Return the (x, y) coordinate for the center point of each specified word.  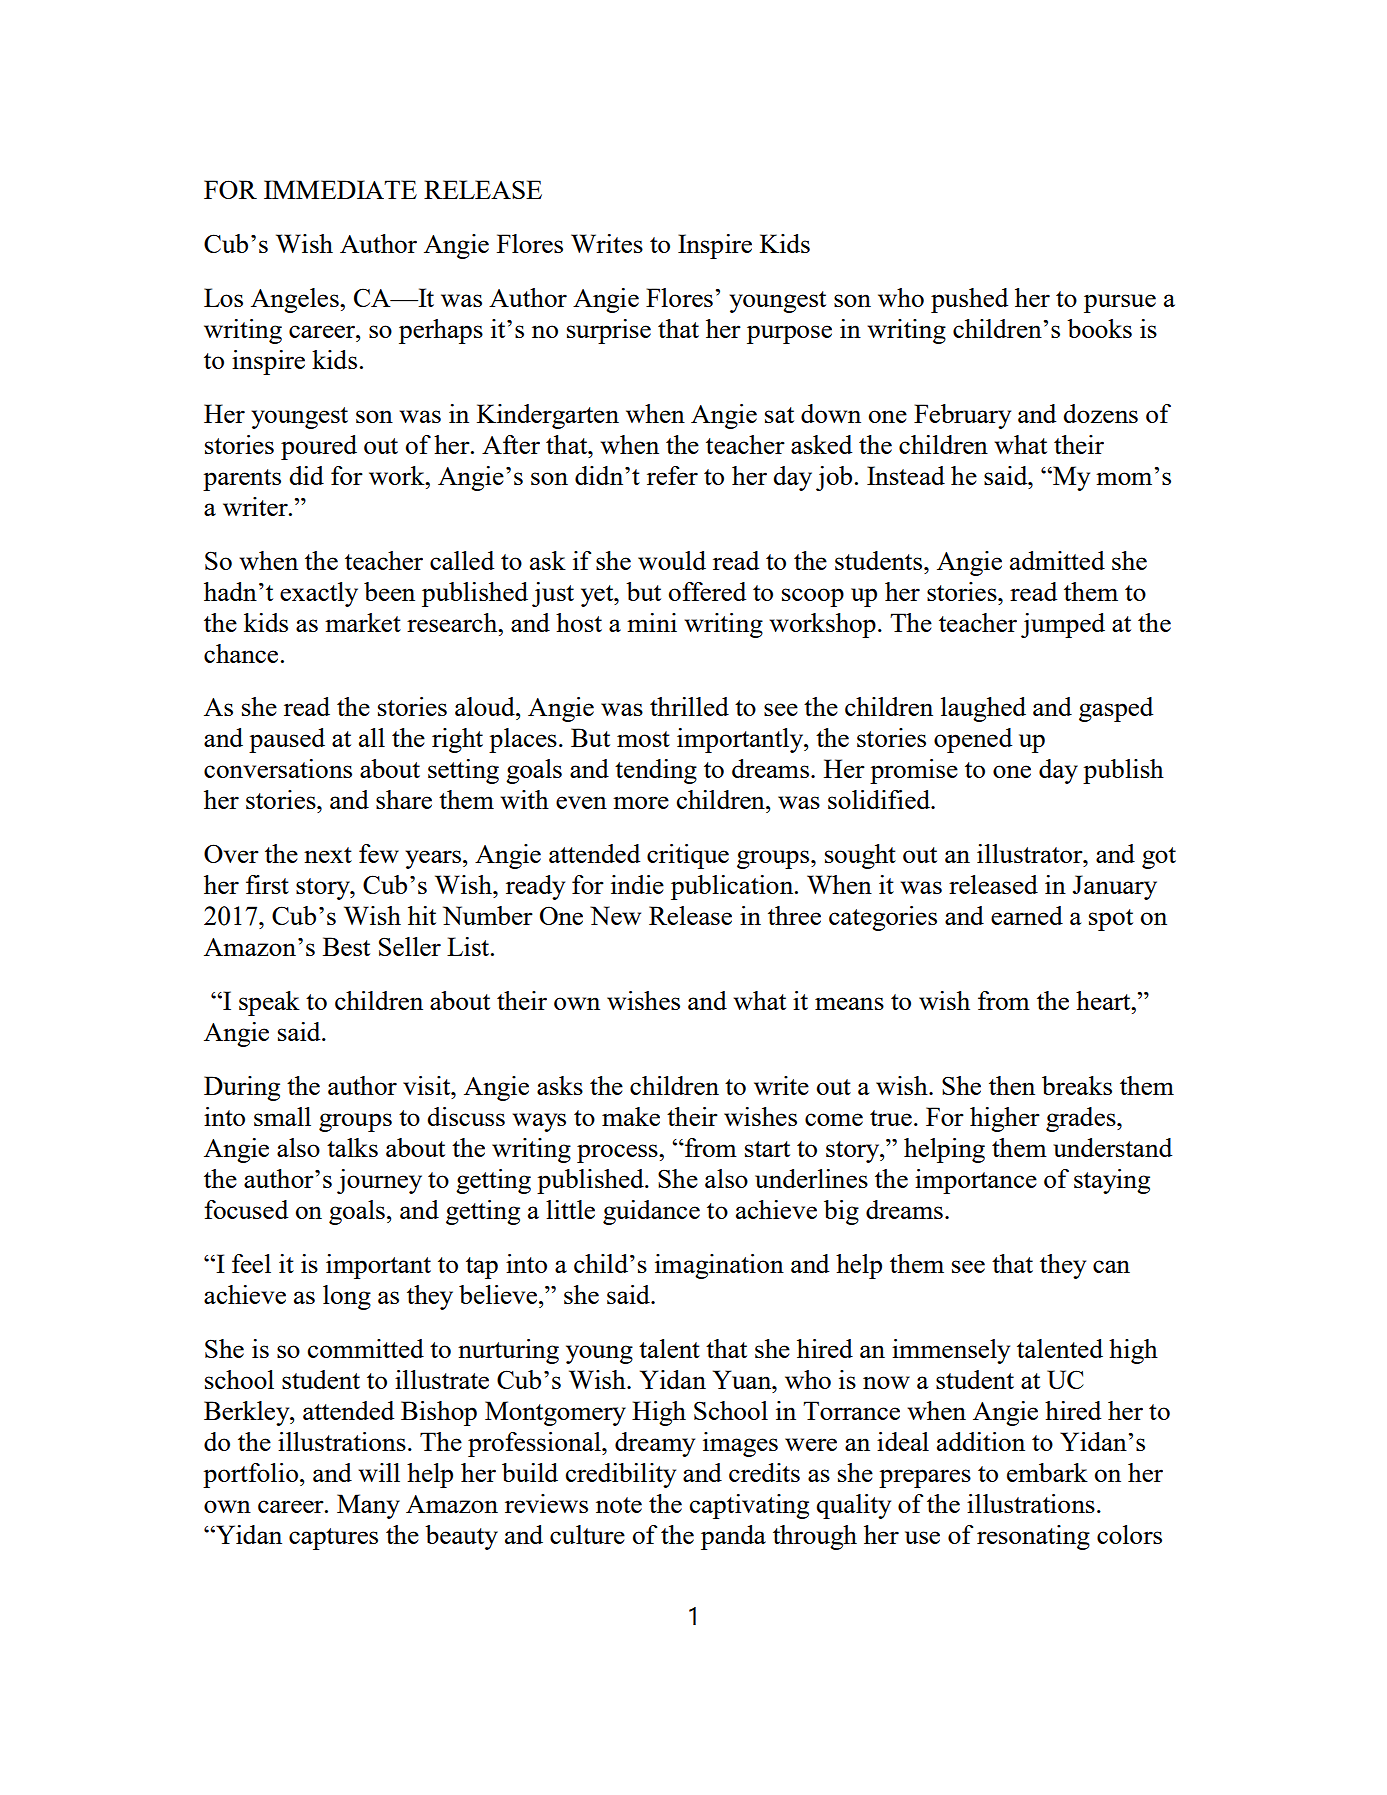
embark (1047, 1472)
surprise (609, 331)
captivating (749, 1506)
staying (1112, 1181)
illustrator (1031, 853)
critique (688, 856)
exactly (319, 594)
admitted (1057, 560)
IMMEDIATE (340, 189)
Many (368, 1506)
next (328, 855)
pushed (969, 300)
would (672, 560)
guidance (651, 1212)
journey (379, 1181)
